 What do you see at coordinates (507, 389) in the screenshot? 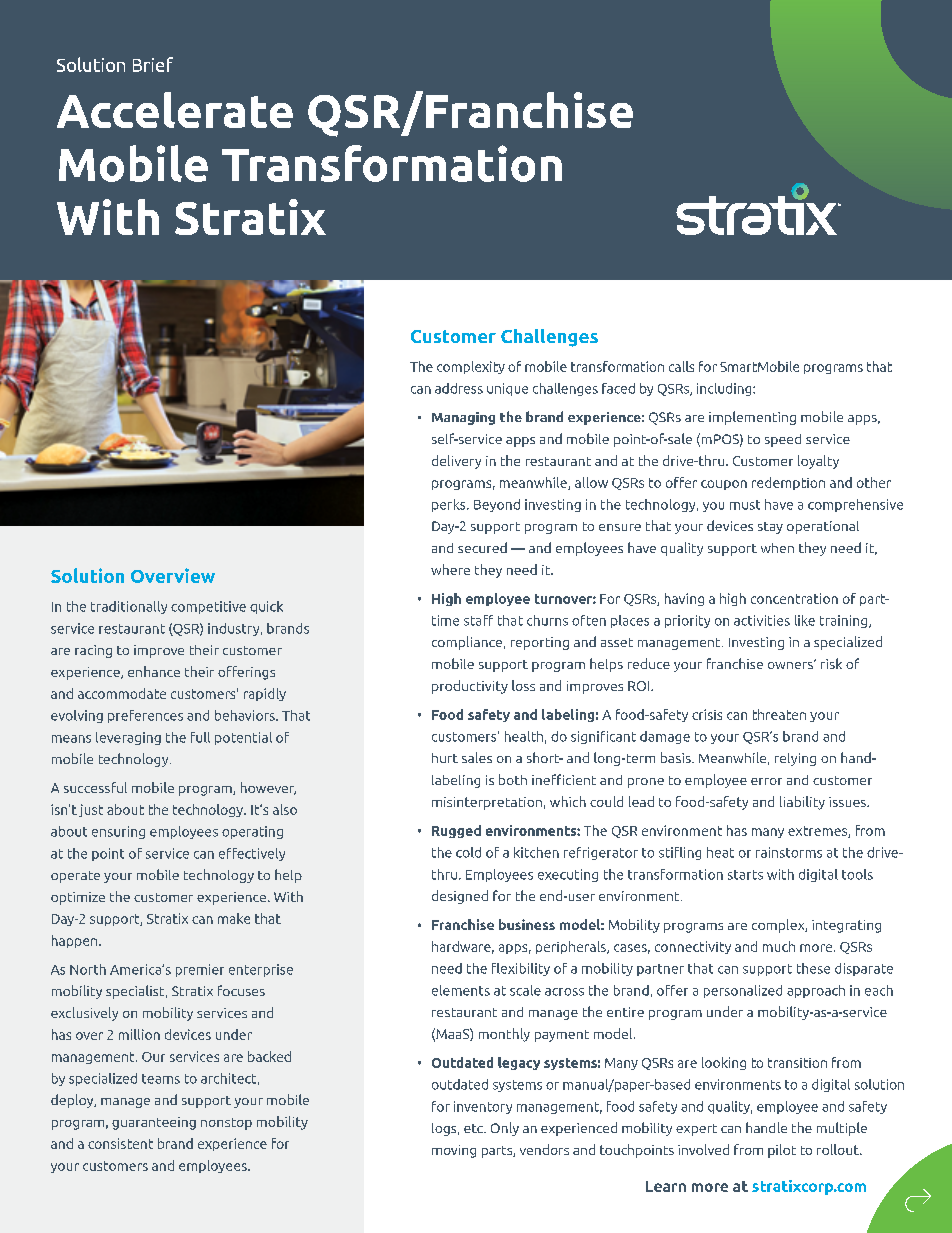
I see `unique` at bounding box center [507, 389].
